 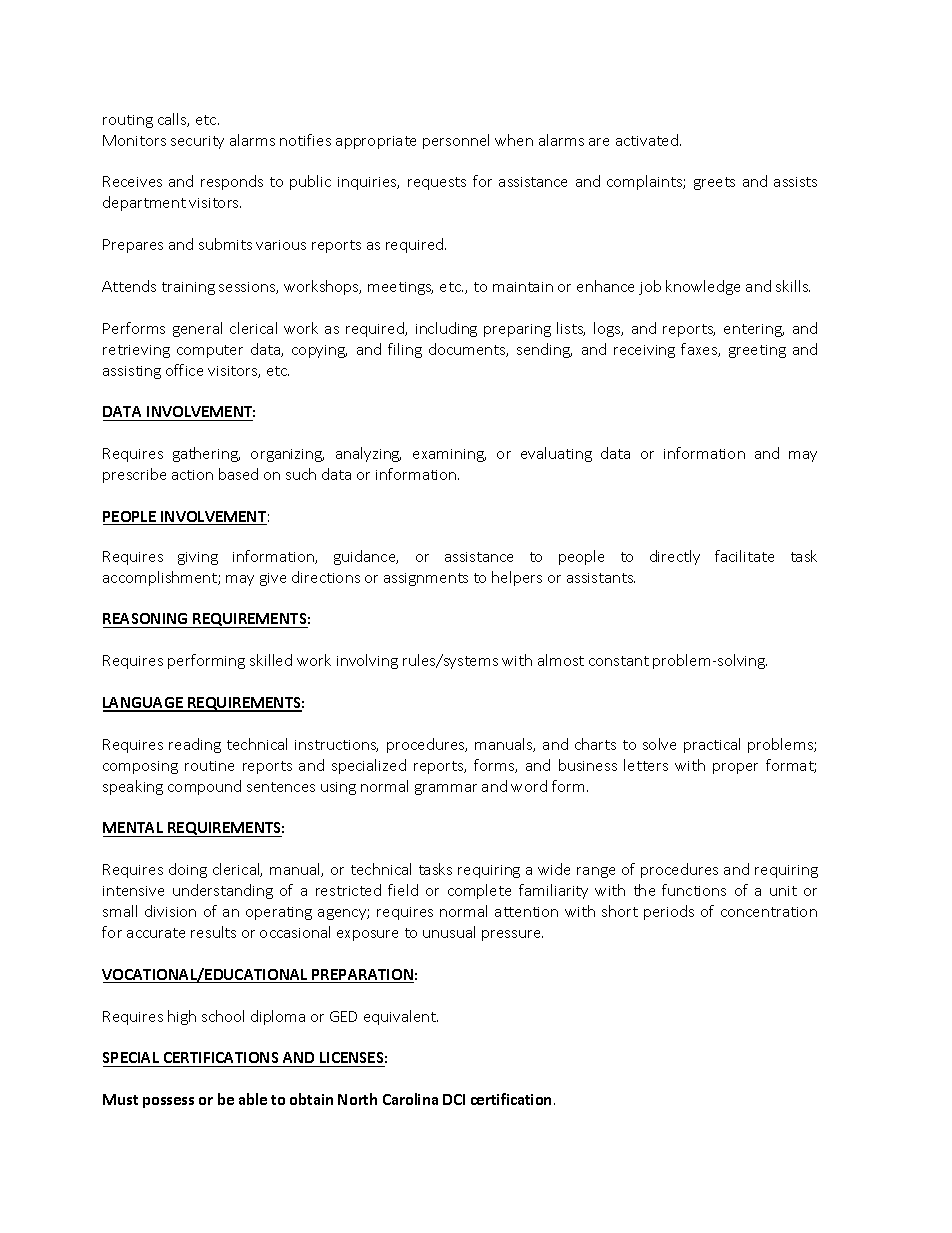 I want to click on proper, so click(x=735, y=768).
